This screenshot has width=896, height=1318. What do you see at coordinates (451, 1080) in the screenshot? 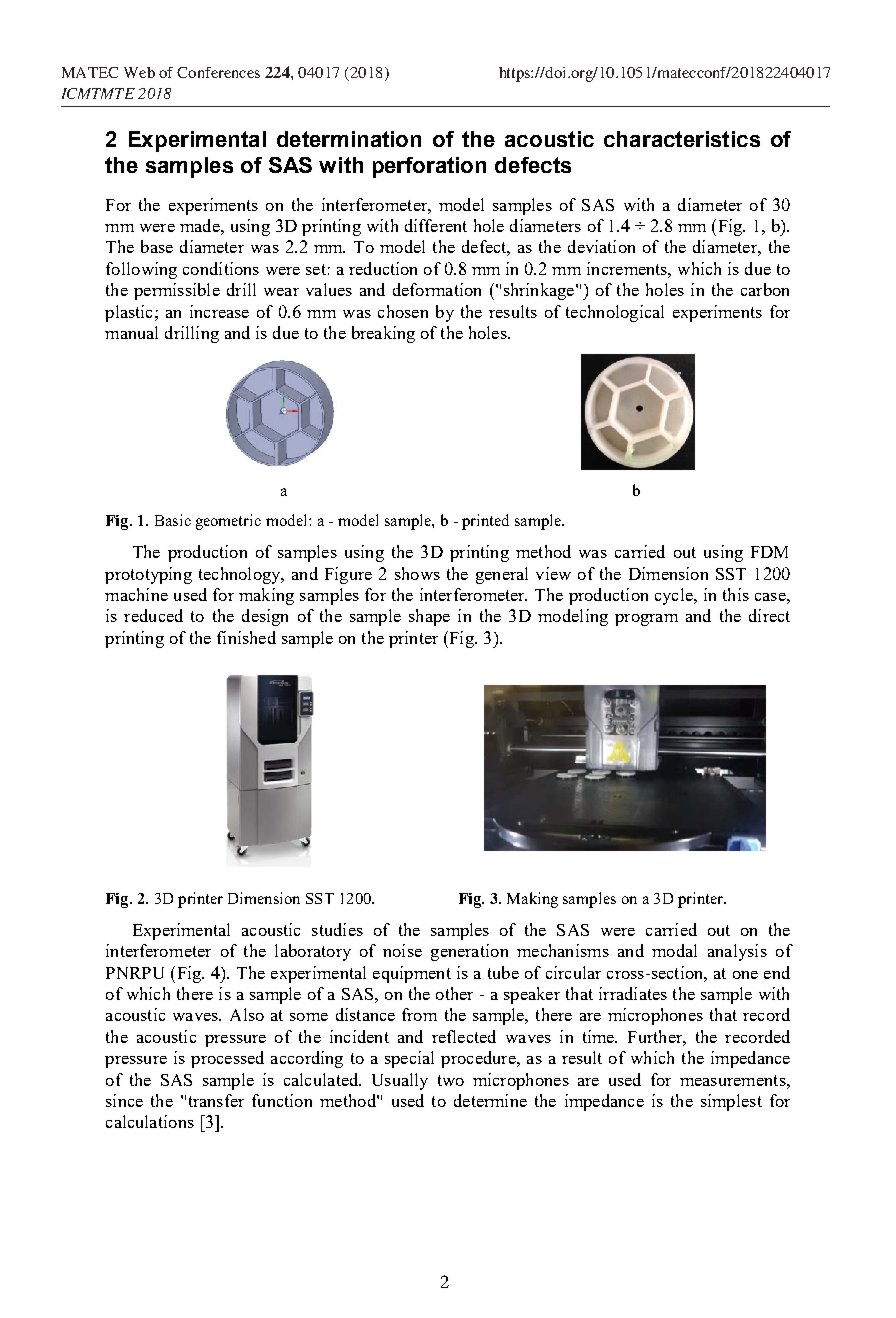
I see `two` at bounding box center [451, 1080].
